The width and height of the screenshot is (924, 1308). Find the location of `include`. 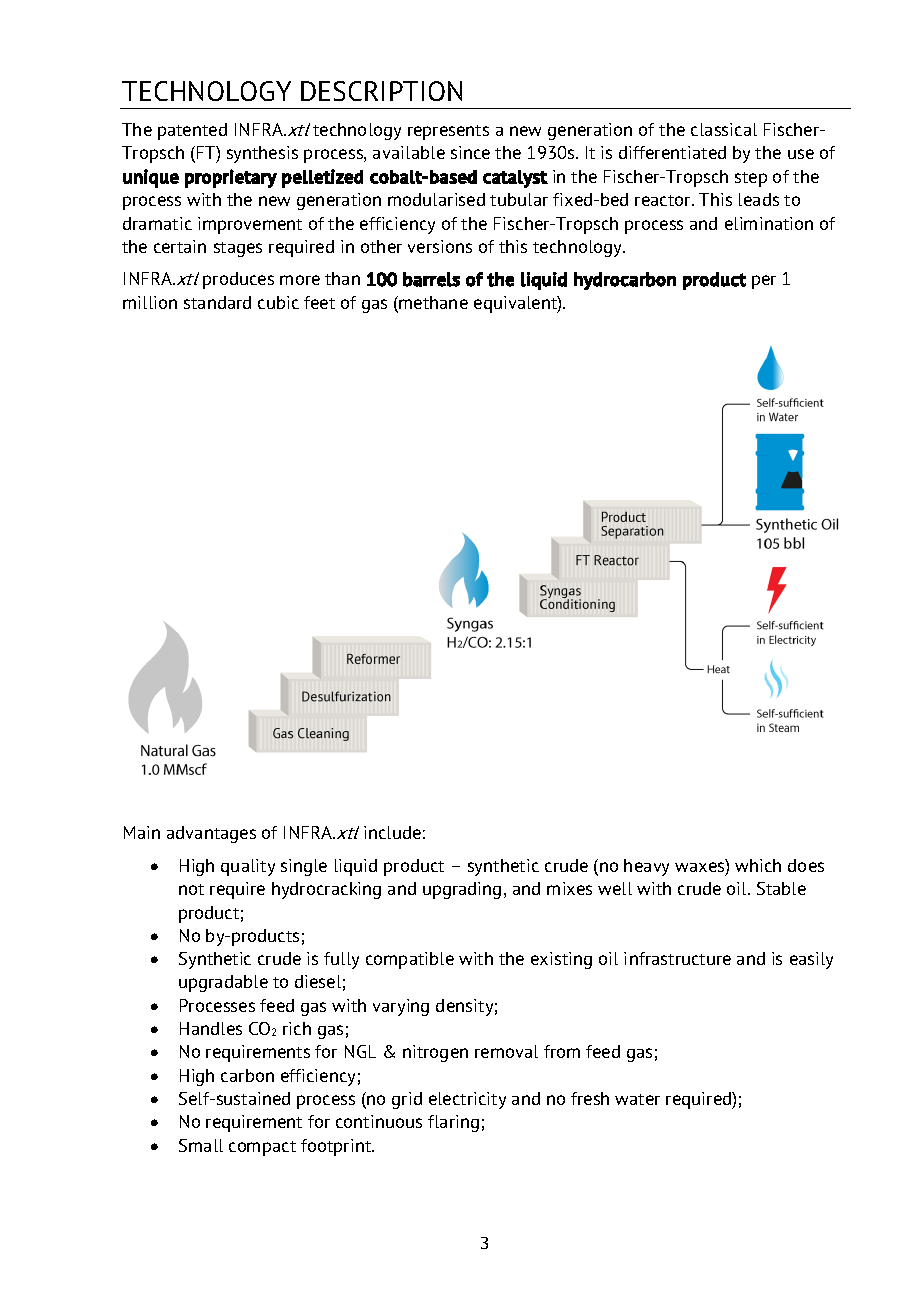

include is located at coordinates (392, 832).
